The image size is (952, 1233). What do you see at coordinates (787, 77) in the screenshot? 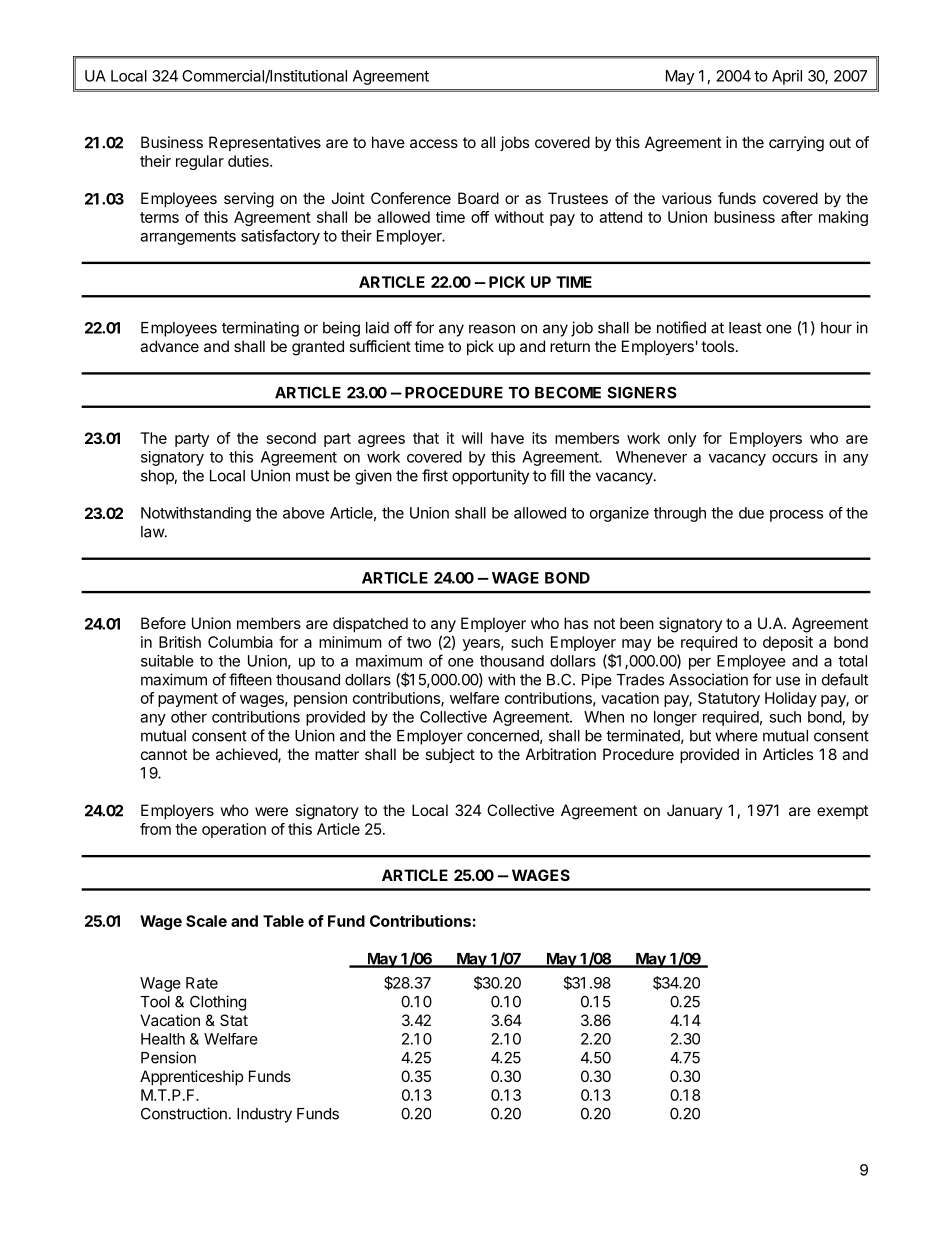
I see `April` at bounding box center [787, 77].
